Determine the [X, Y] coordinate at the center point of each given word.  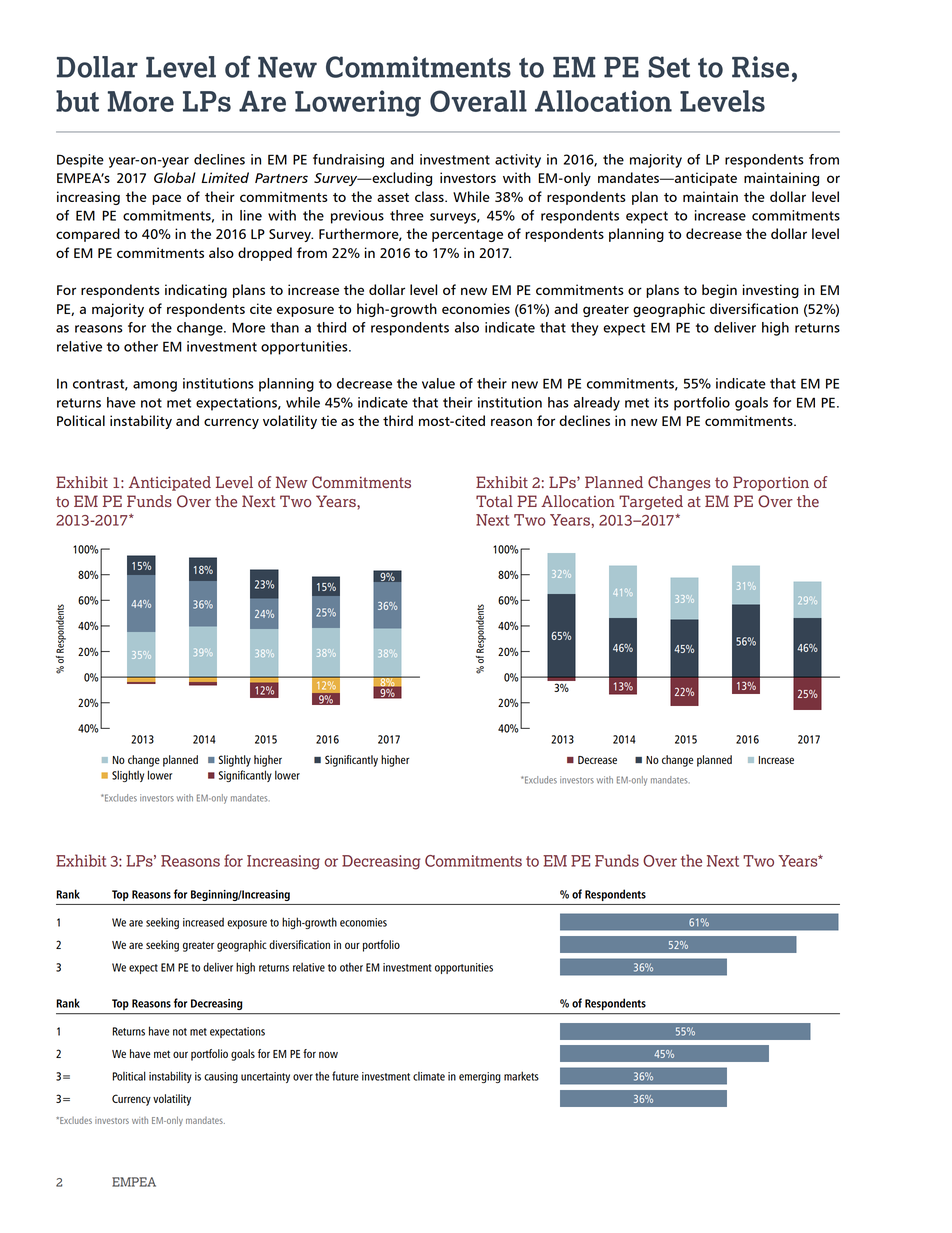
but [77, 101]
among [155, 386]
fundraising [348, 161]
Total [494, 501]
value [438, 383]
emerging [480, 1077]
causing [221, 1077]
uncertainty [265, 1077]
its [662, 402]
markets [521, 1076]
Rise [760, 67]
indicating [196, 291]
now [328, 1054]
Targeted [651, 502]
